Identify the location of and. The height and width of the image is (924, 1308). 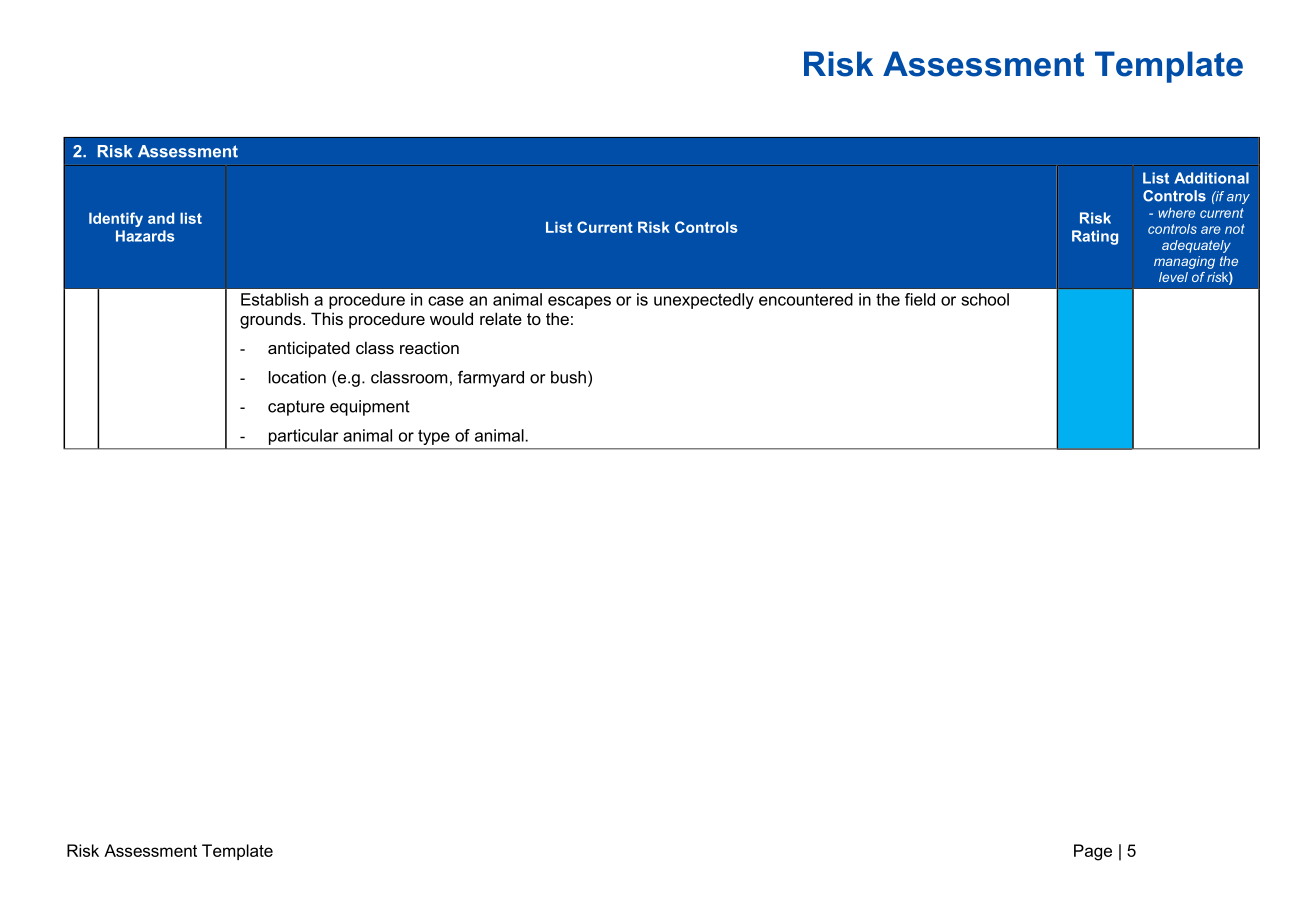
(161, 218).
